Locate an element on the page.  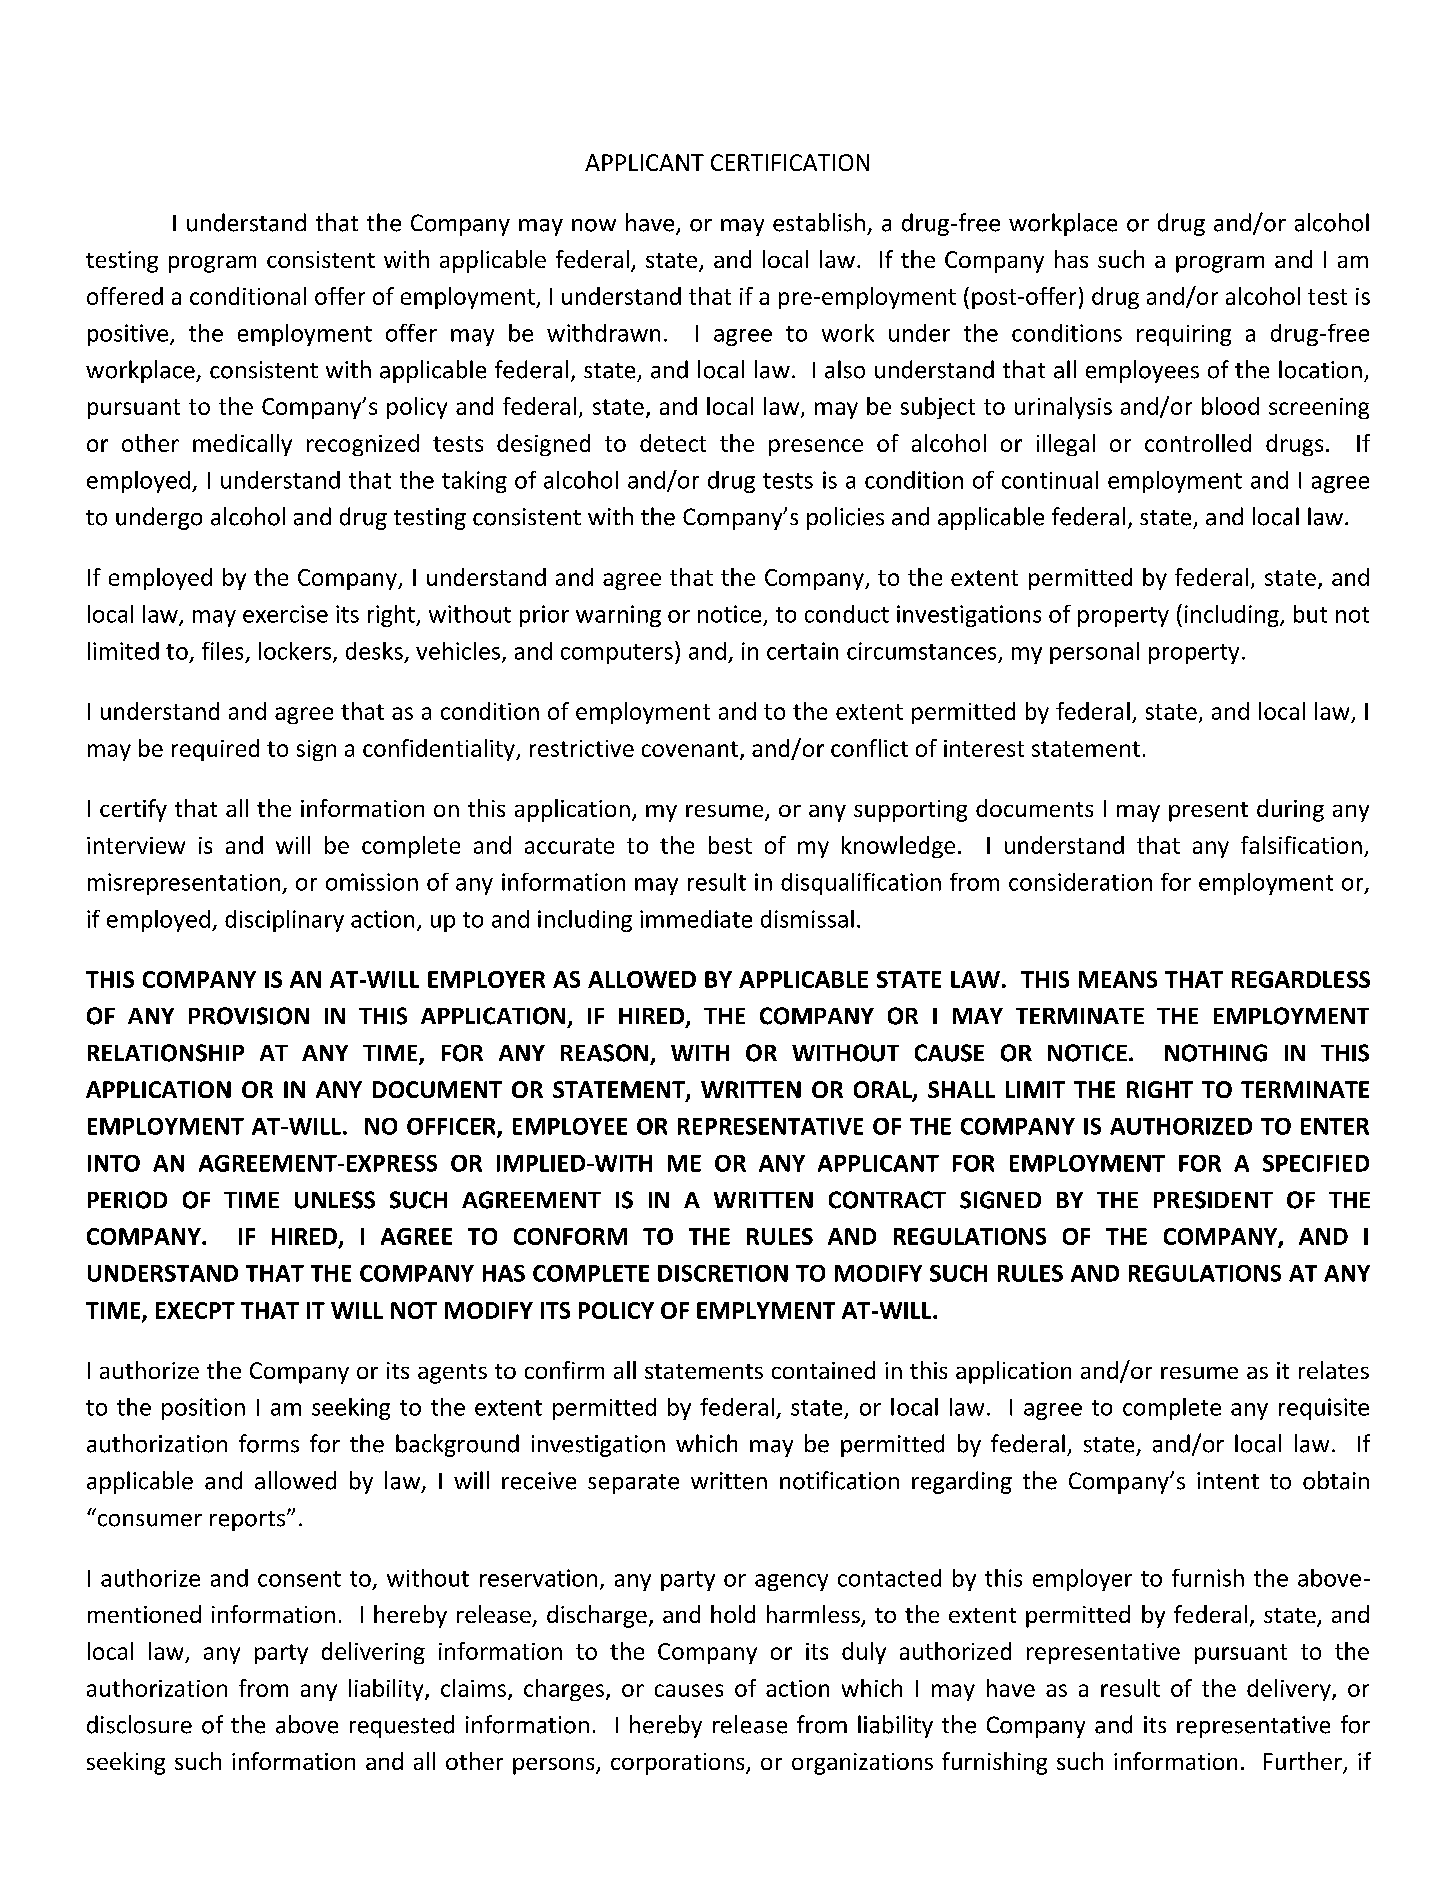
personal is located at coordinates (1094, 653).
